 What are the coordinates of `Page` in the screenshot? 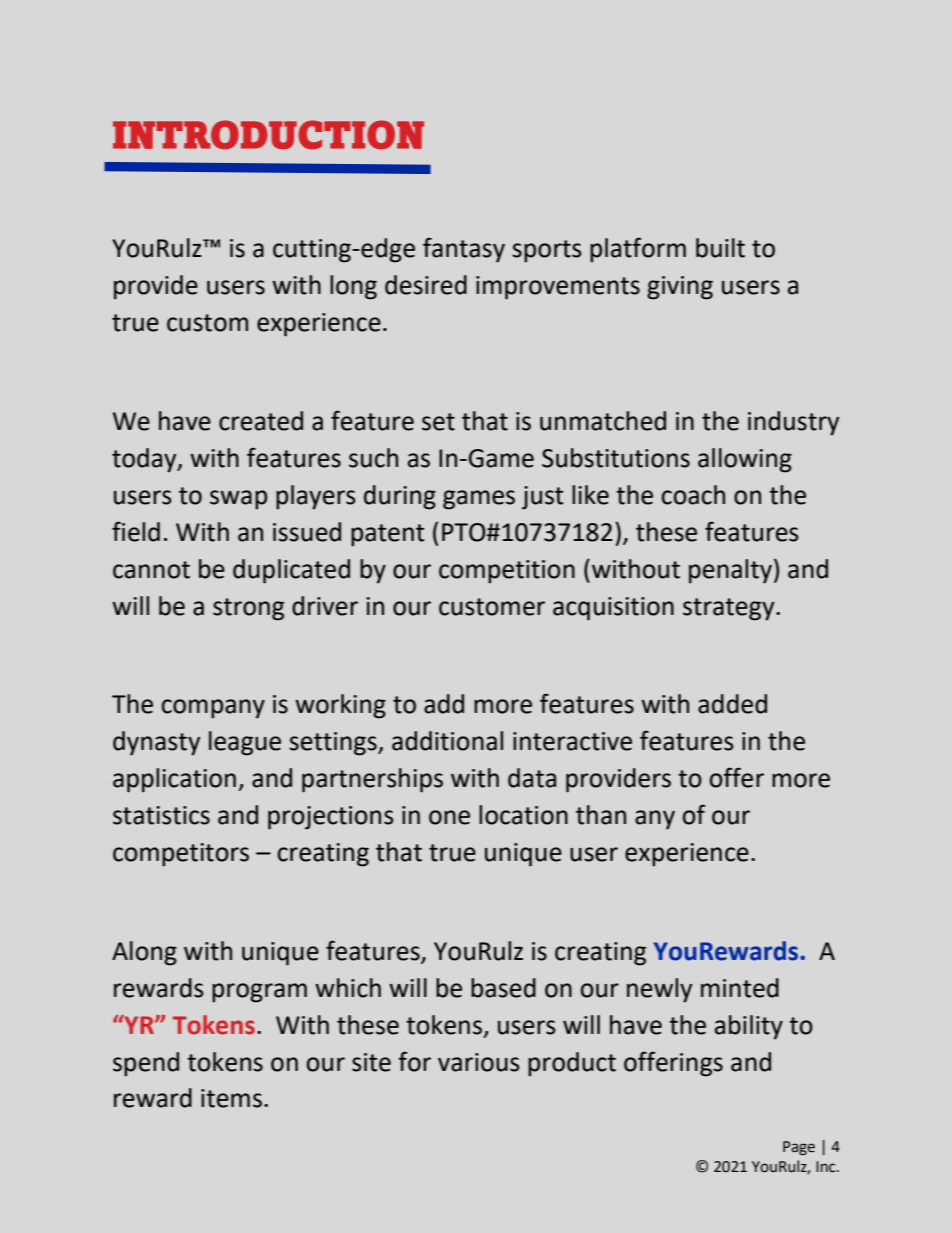 It's located at (799, 1148).
